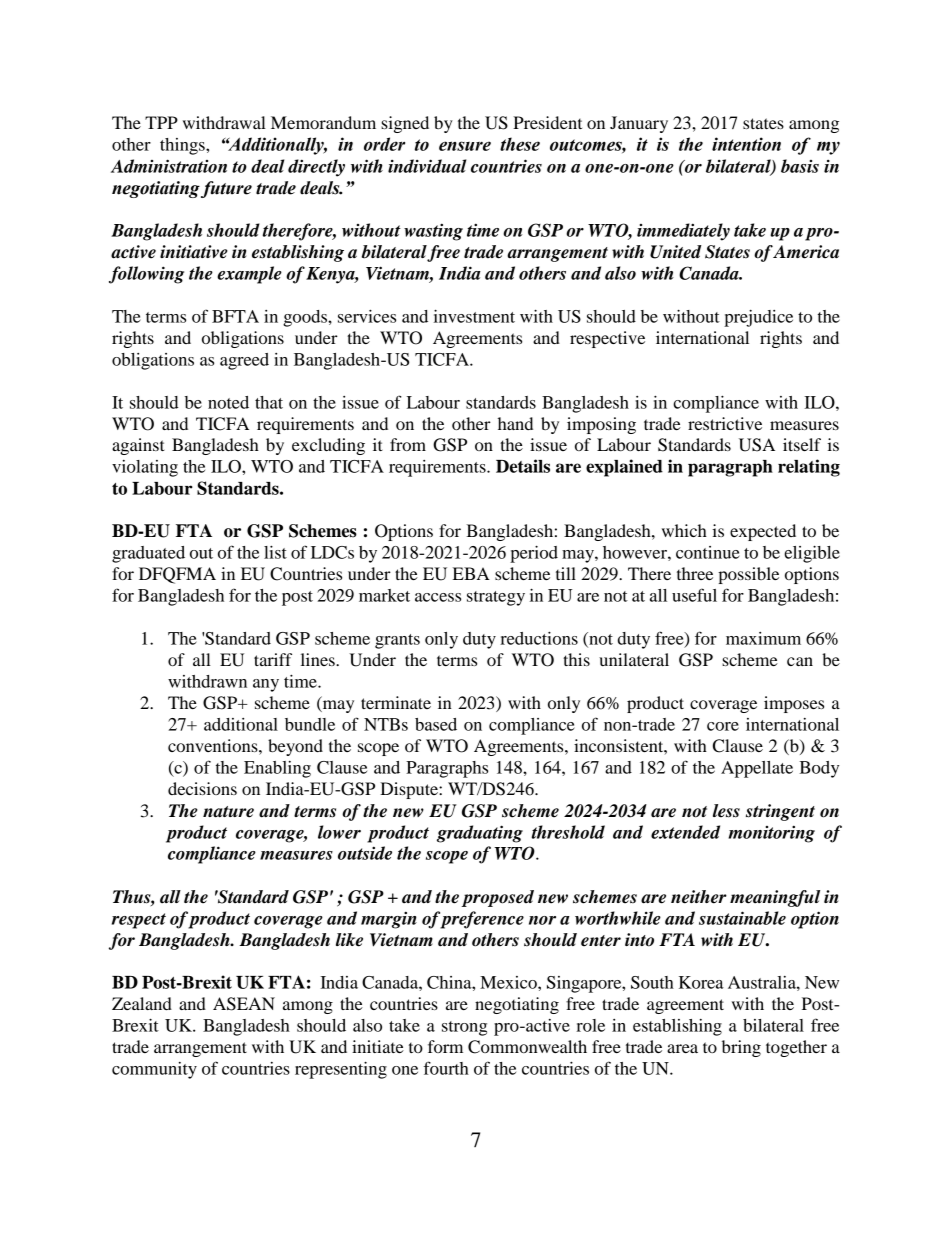  Describe the element at coordinates (465, 146) in the screenshot. I see `ensure` at that location.
